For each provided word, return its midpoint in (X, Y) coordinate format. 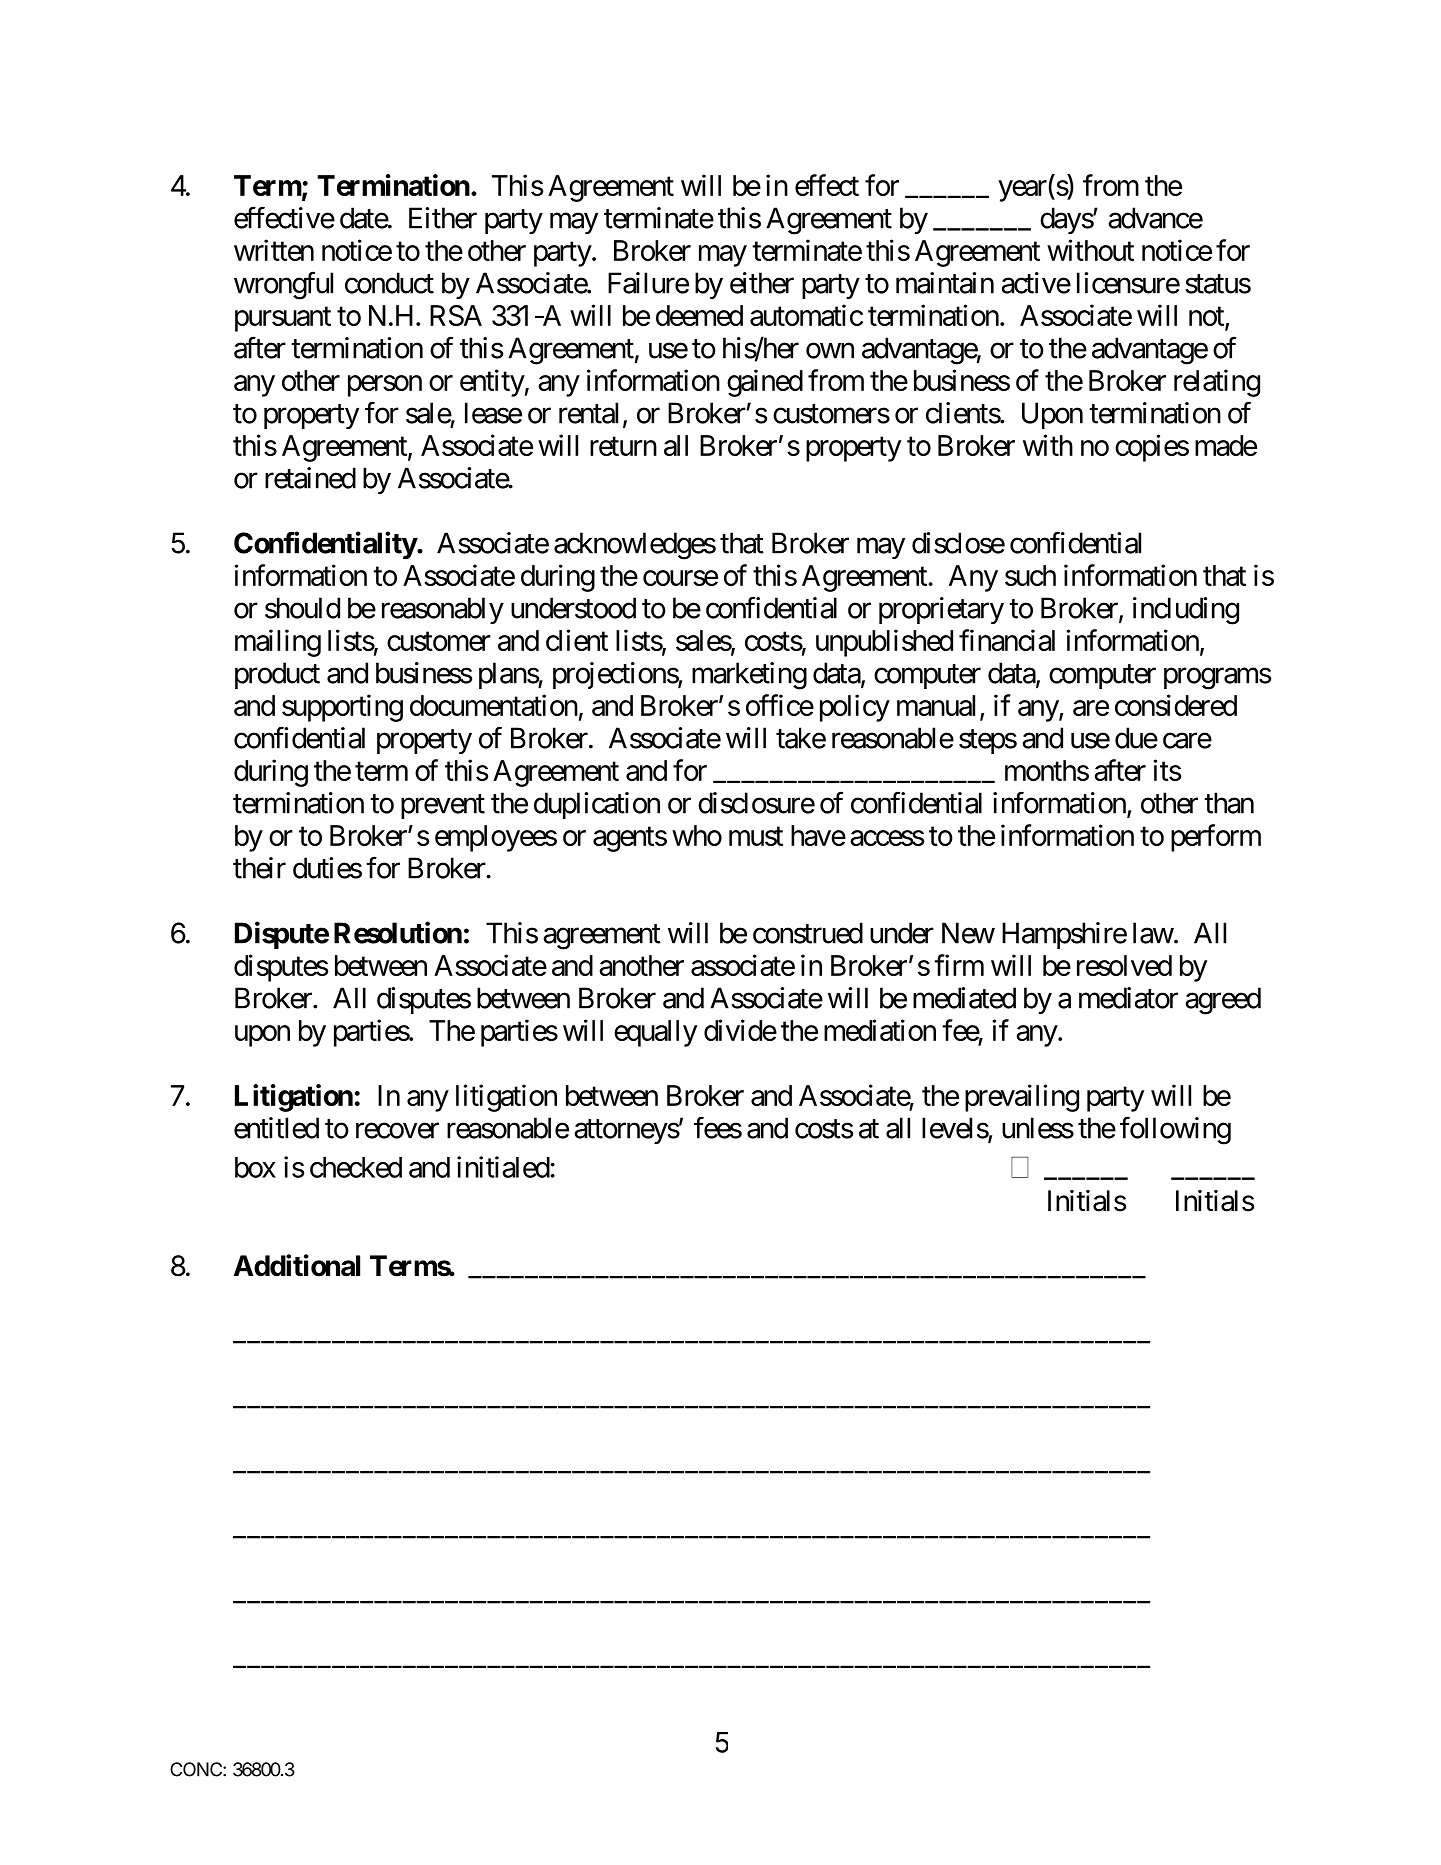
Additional (297, 1265)
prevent (443, 806)
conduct (389, 283)
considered (1176, 705)
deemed (699, 315)
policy (855, 708)
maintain (945, 283)
